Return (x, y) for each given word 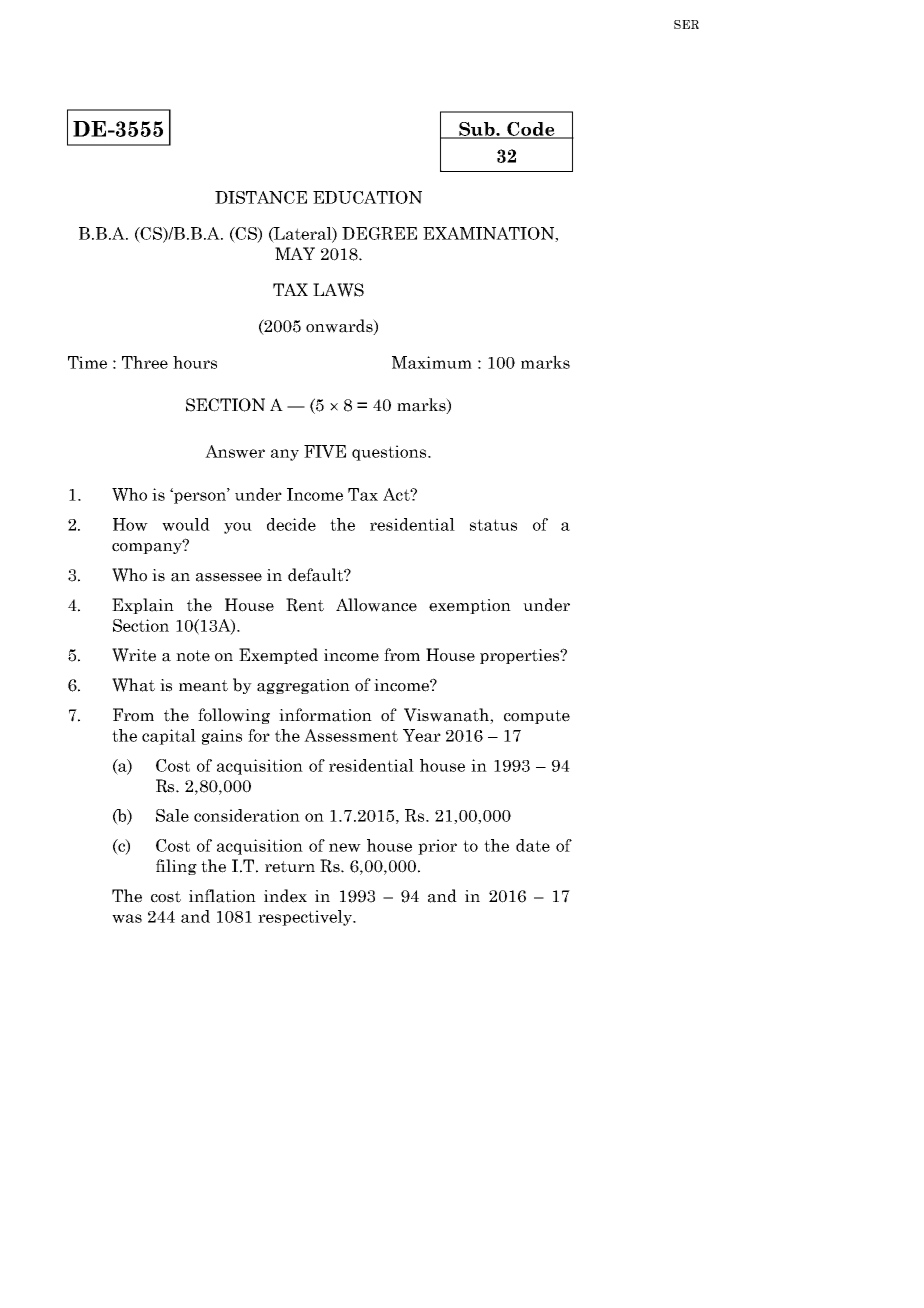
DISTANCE (261, 197)
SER (686, 24)
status (493, 525)
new (345, 847)
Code (531, 130)
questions (390, 453)
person (200, 497)
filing (176, 867)
